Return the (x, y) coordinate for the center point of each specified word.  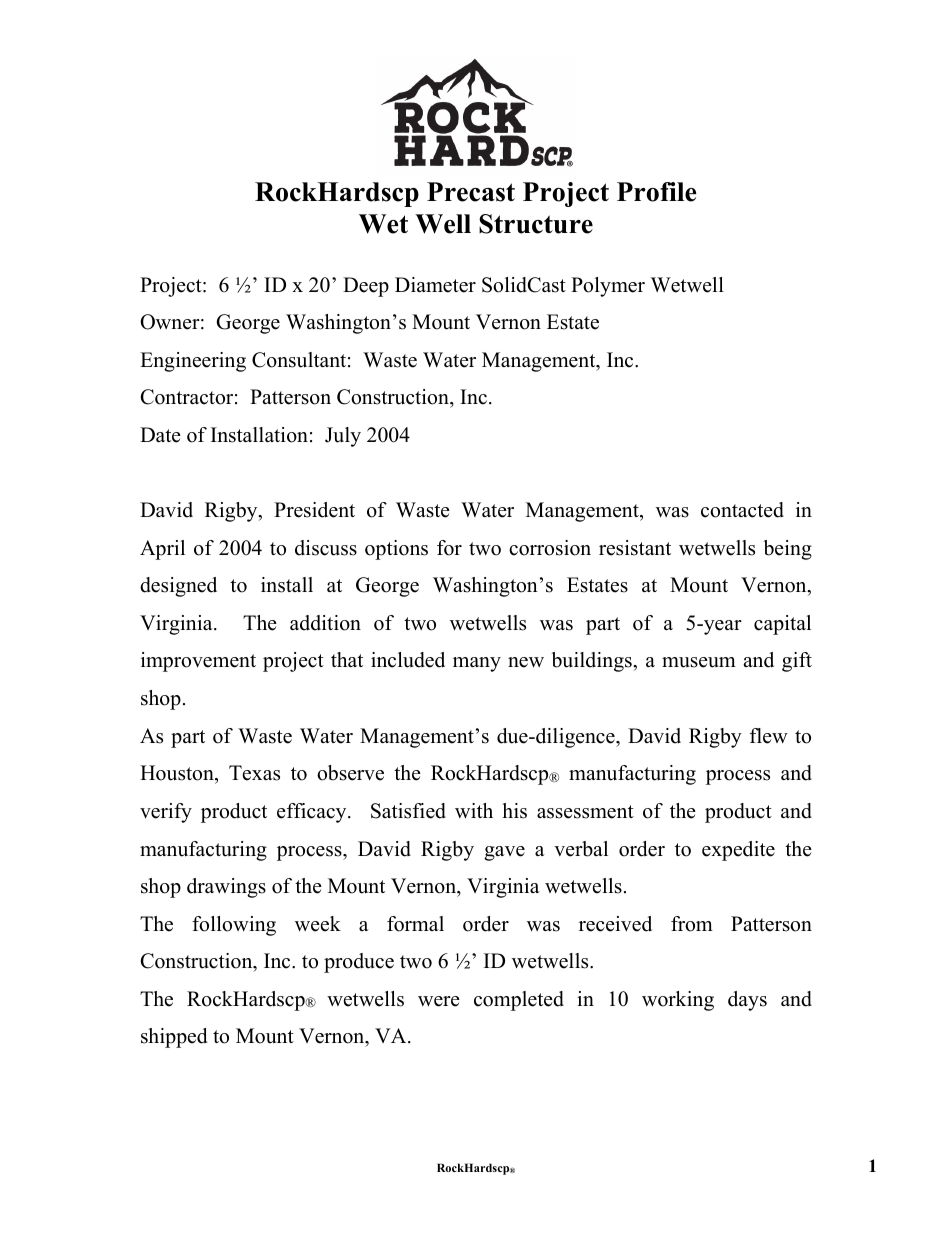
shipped (174, 1038)
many (477, 664)
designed (178, 587)
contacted (742, 510)
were (439, 1001)
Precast (471, 192)
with (474, 810)
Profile (657, 192)
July (343, 437)
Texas (254, 773)
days (747, 1001)
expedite (738, 851)
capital (782, 625)
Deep (366, 287)
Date (160, 435)
